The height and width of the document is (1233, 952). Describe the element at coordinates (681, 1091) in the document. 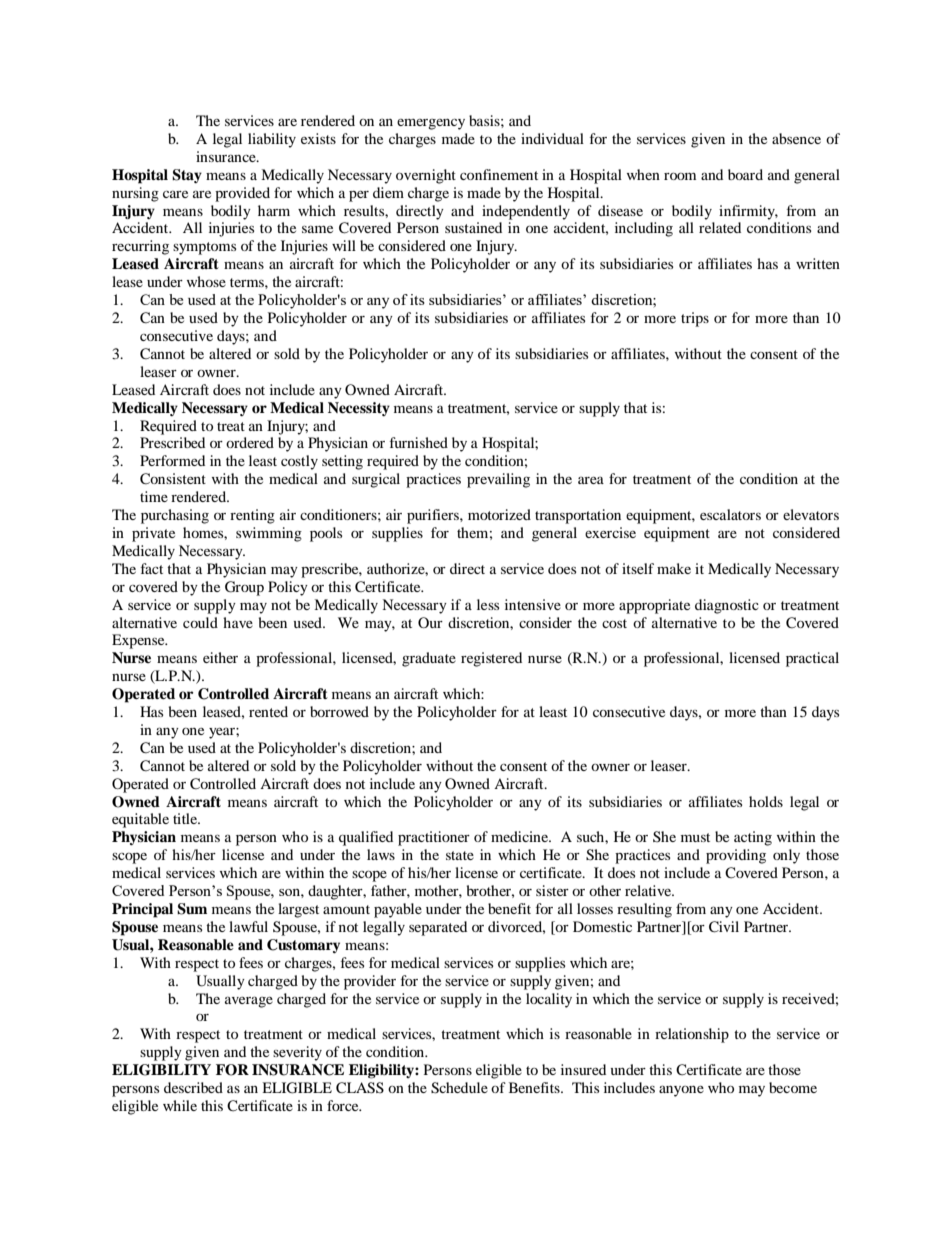

I see `anyone` at that location.
